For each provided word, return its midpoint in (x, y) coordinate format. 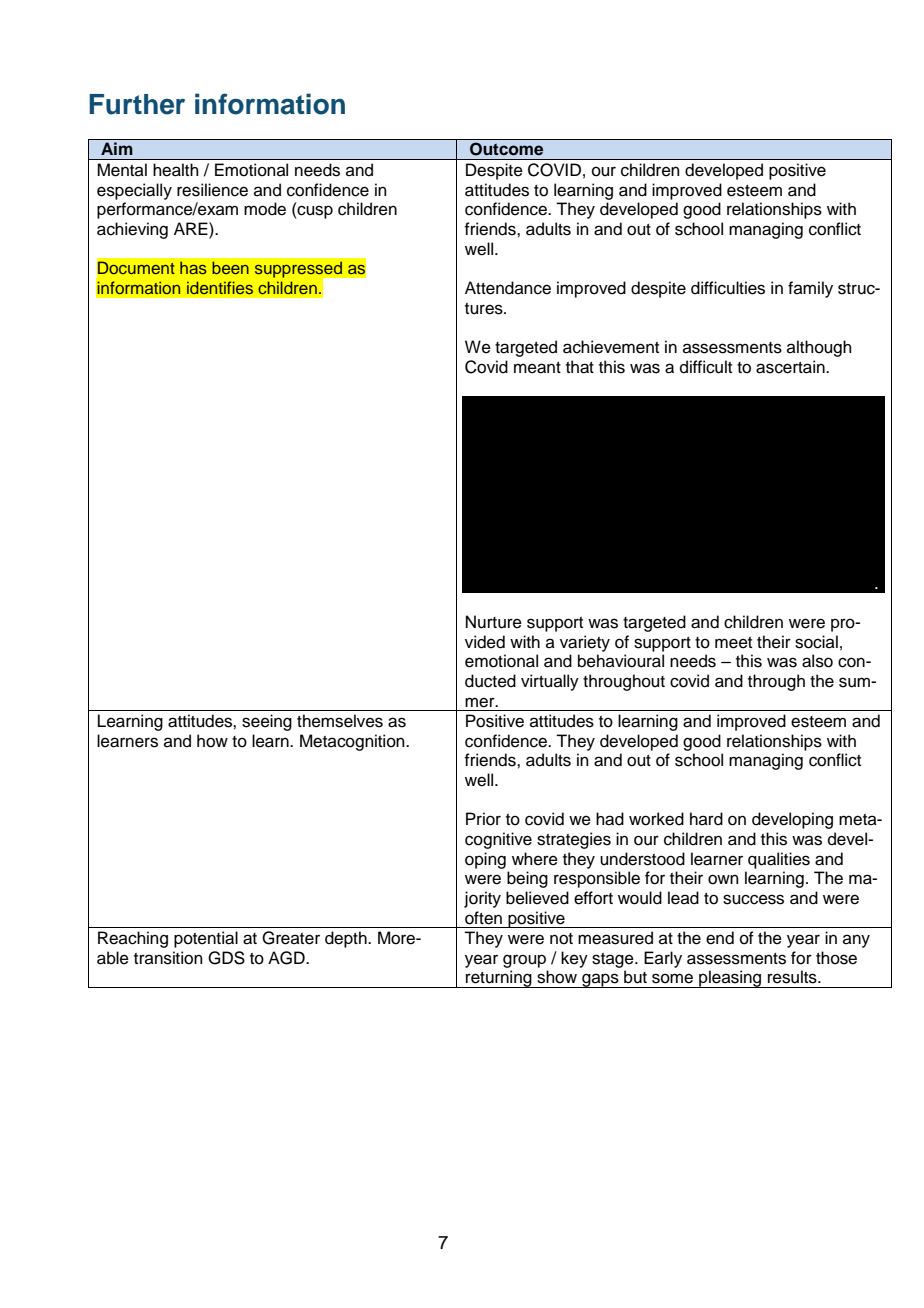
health (176, 170)
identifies (220, 287)
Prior (483, 819)
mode (265, 209)
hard (706, 819)
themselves (340, 721)
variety (585, 643)
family (810, 289)
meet (733, 643)
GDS (226, 958)
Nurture (494, 622)
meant (537, 368)
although (819, 348)
